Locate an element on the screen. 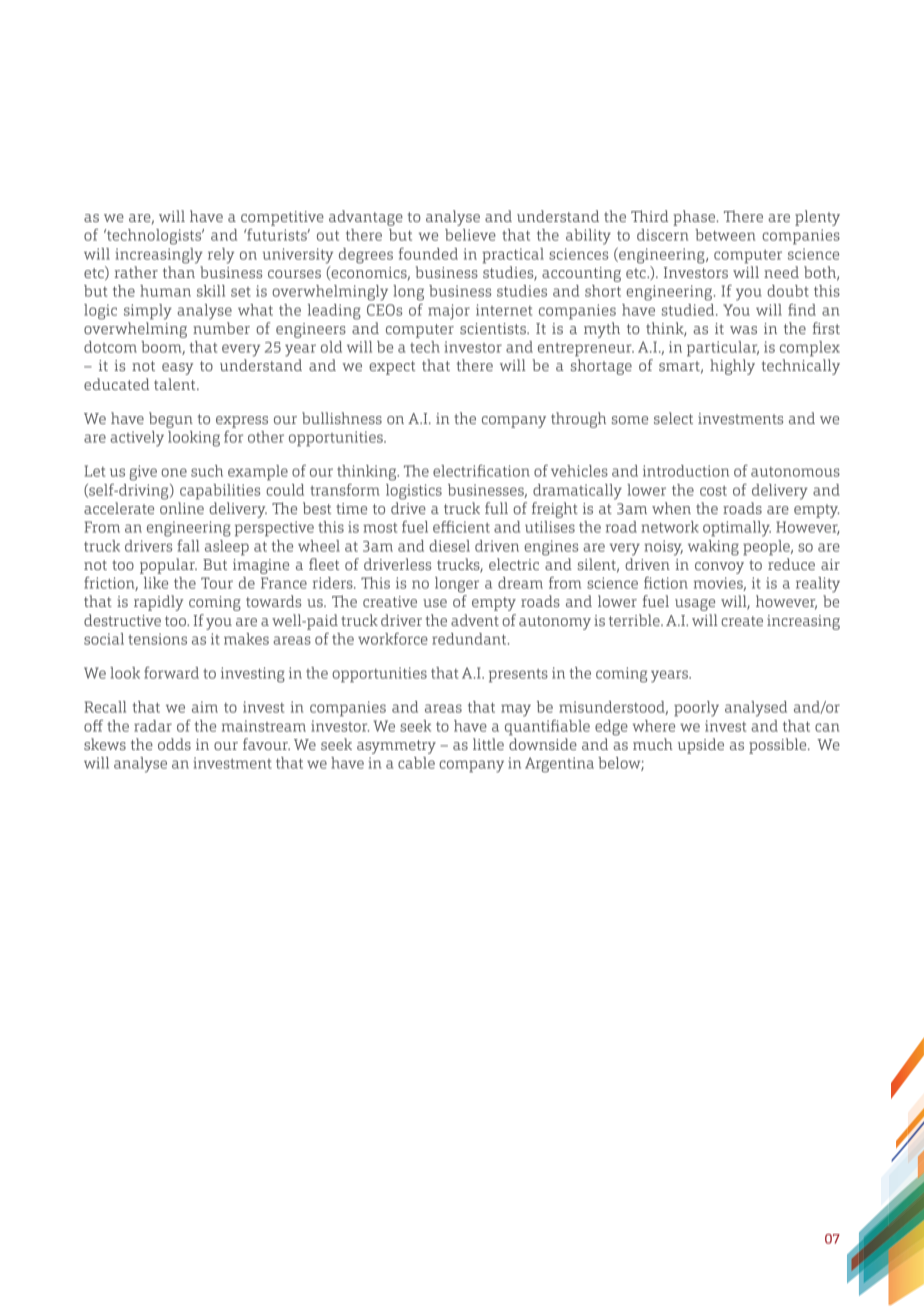  believe is located at coordinates (470, 235).
